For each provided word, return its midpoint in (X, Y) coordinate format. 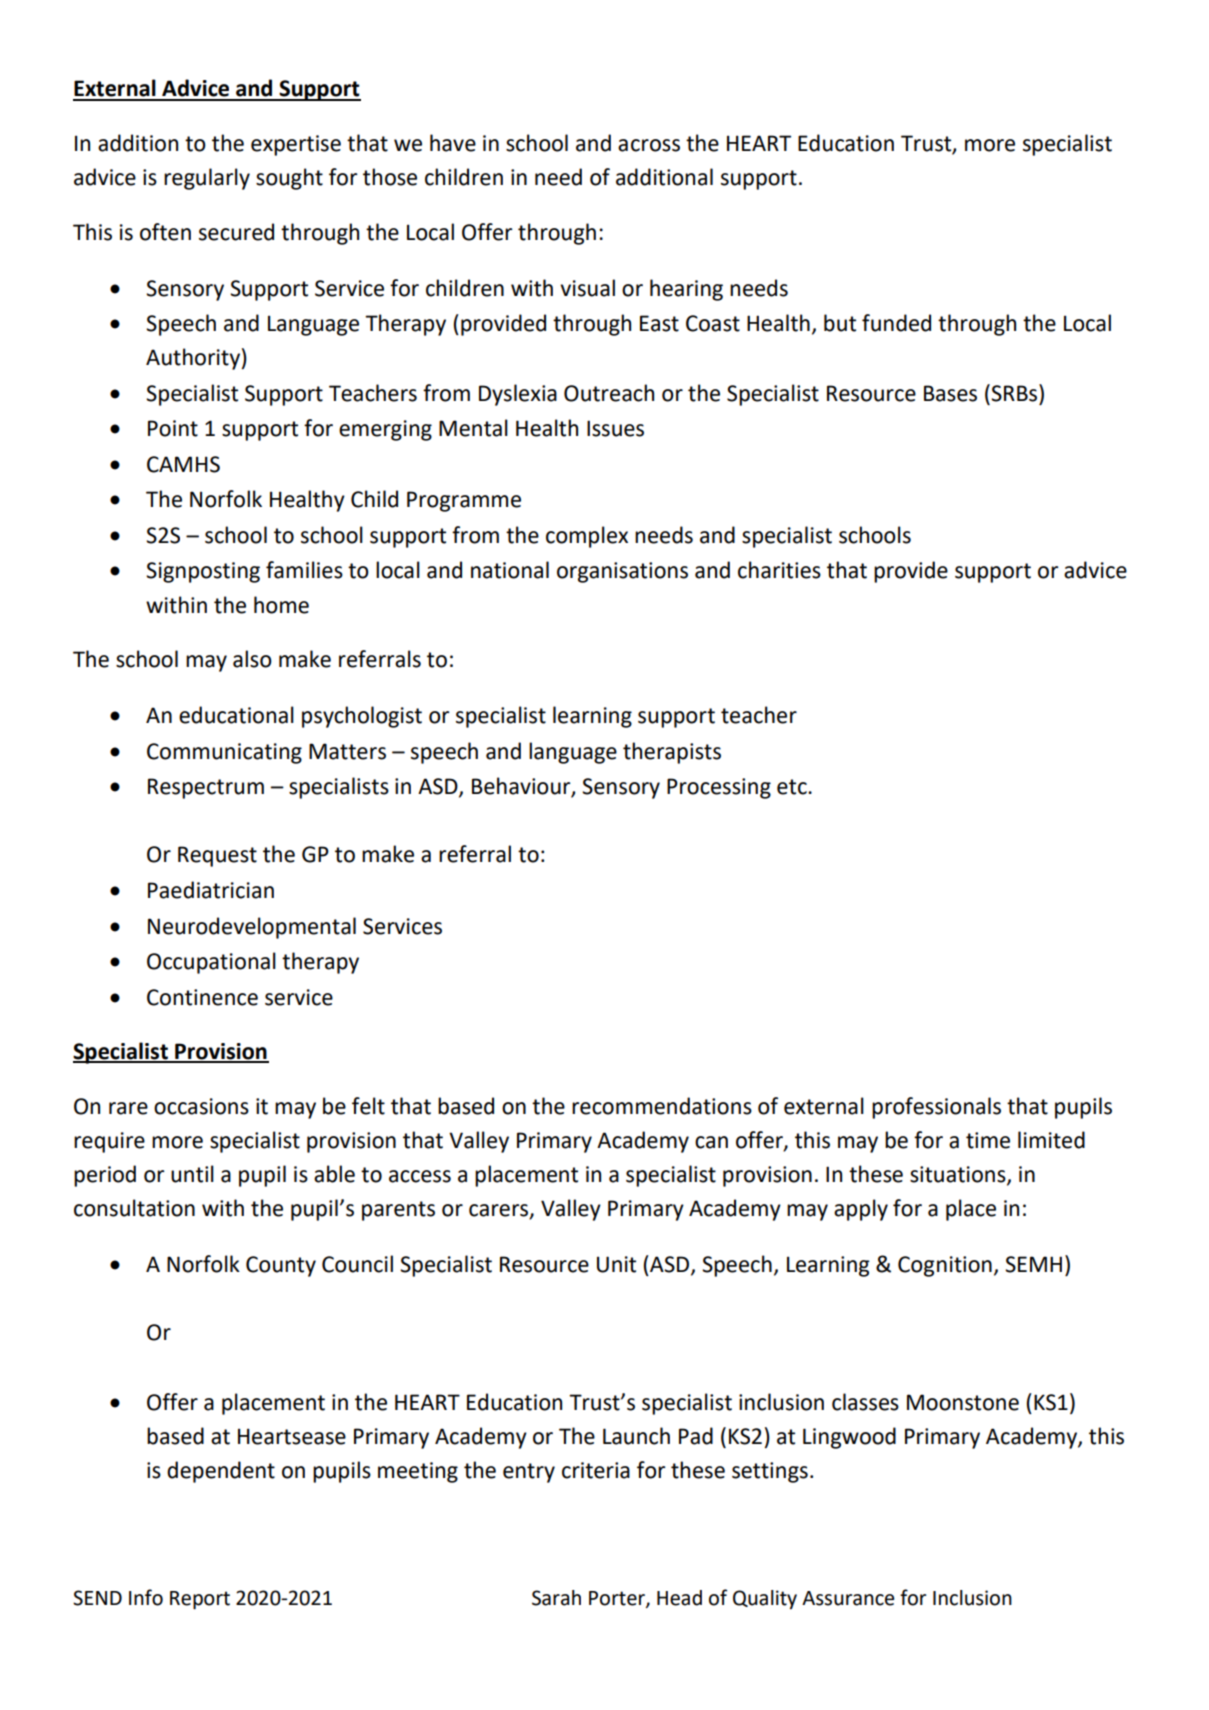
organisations (622, 572)
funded (896, 323)
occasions (201, 1106)
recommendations (662, 1106)
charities (779, 570)
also (252, 659)
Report (200, 1600)
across (649, 145)
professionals (936, 1108)
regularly (207, 179)
